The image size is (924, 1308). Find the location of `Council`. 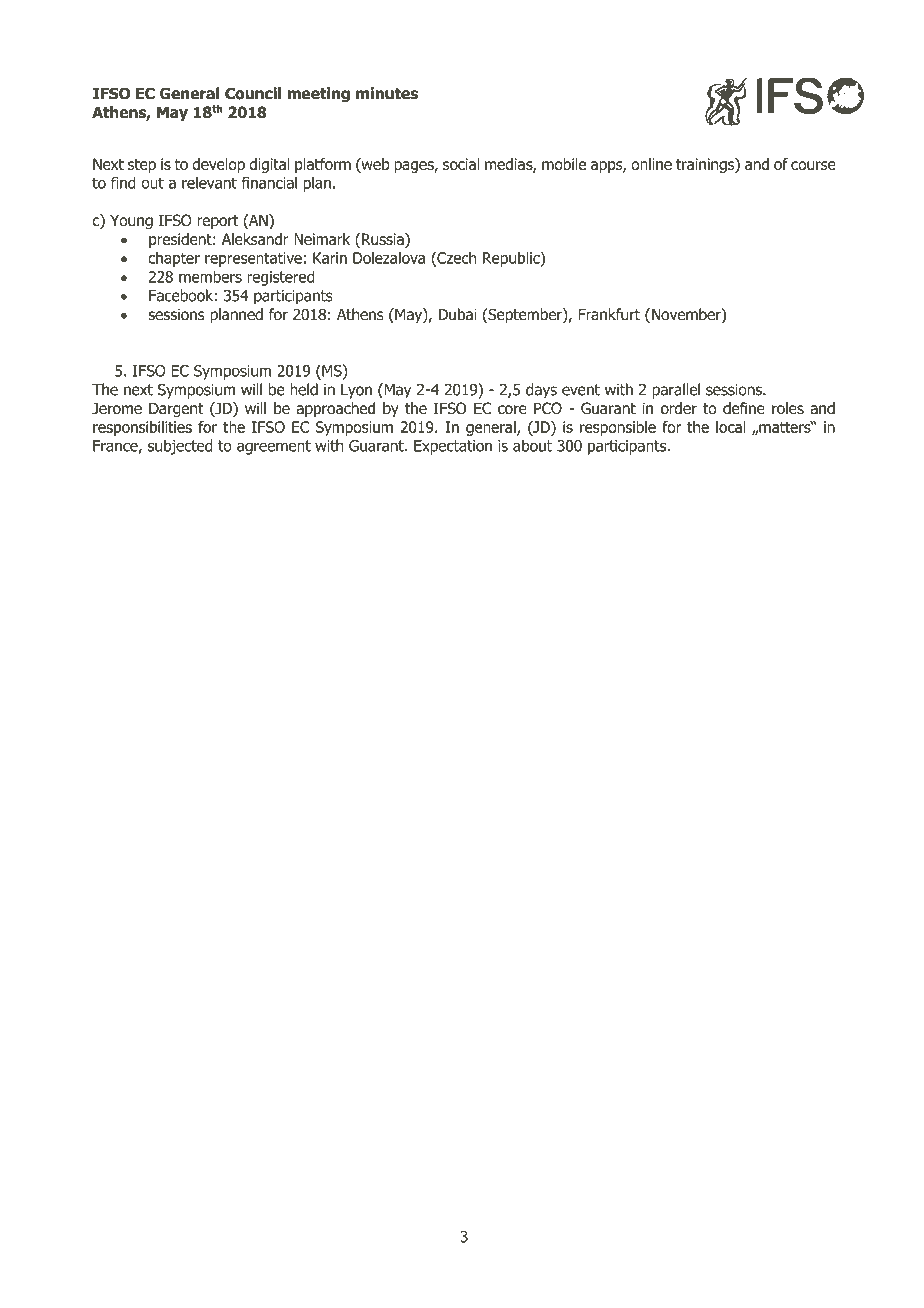

Council is located at coordinates (253, 93).
